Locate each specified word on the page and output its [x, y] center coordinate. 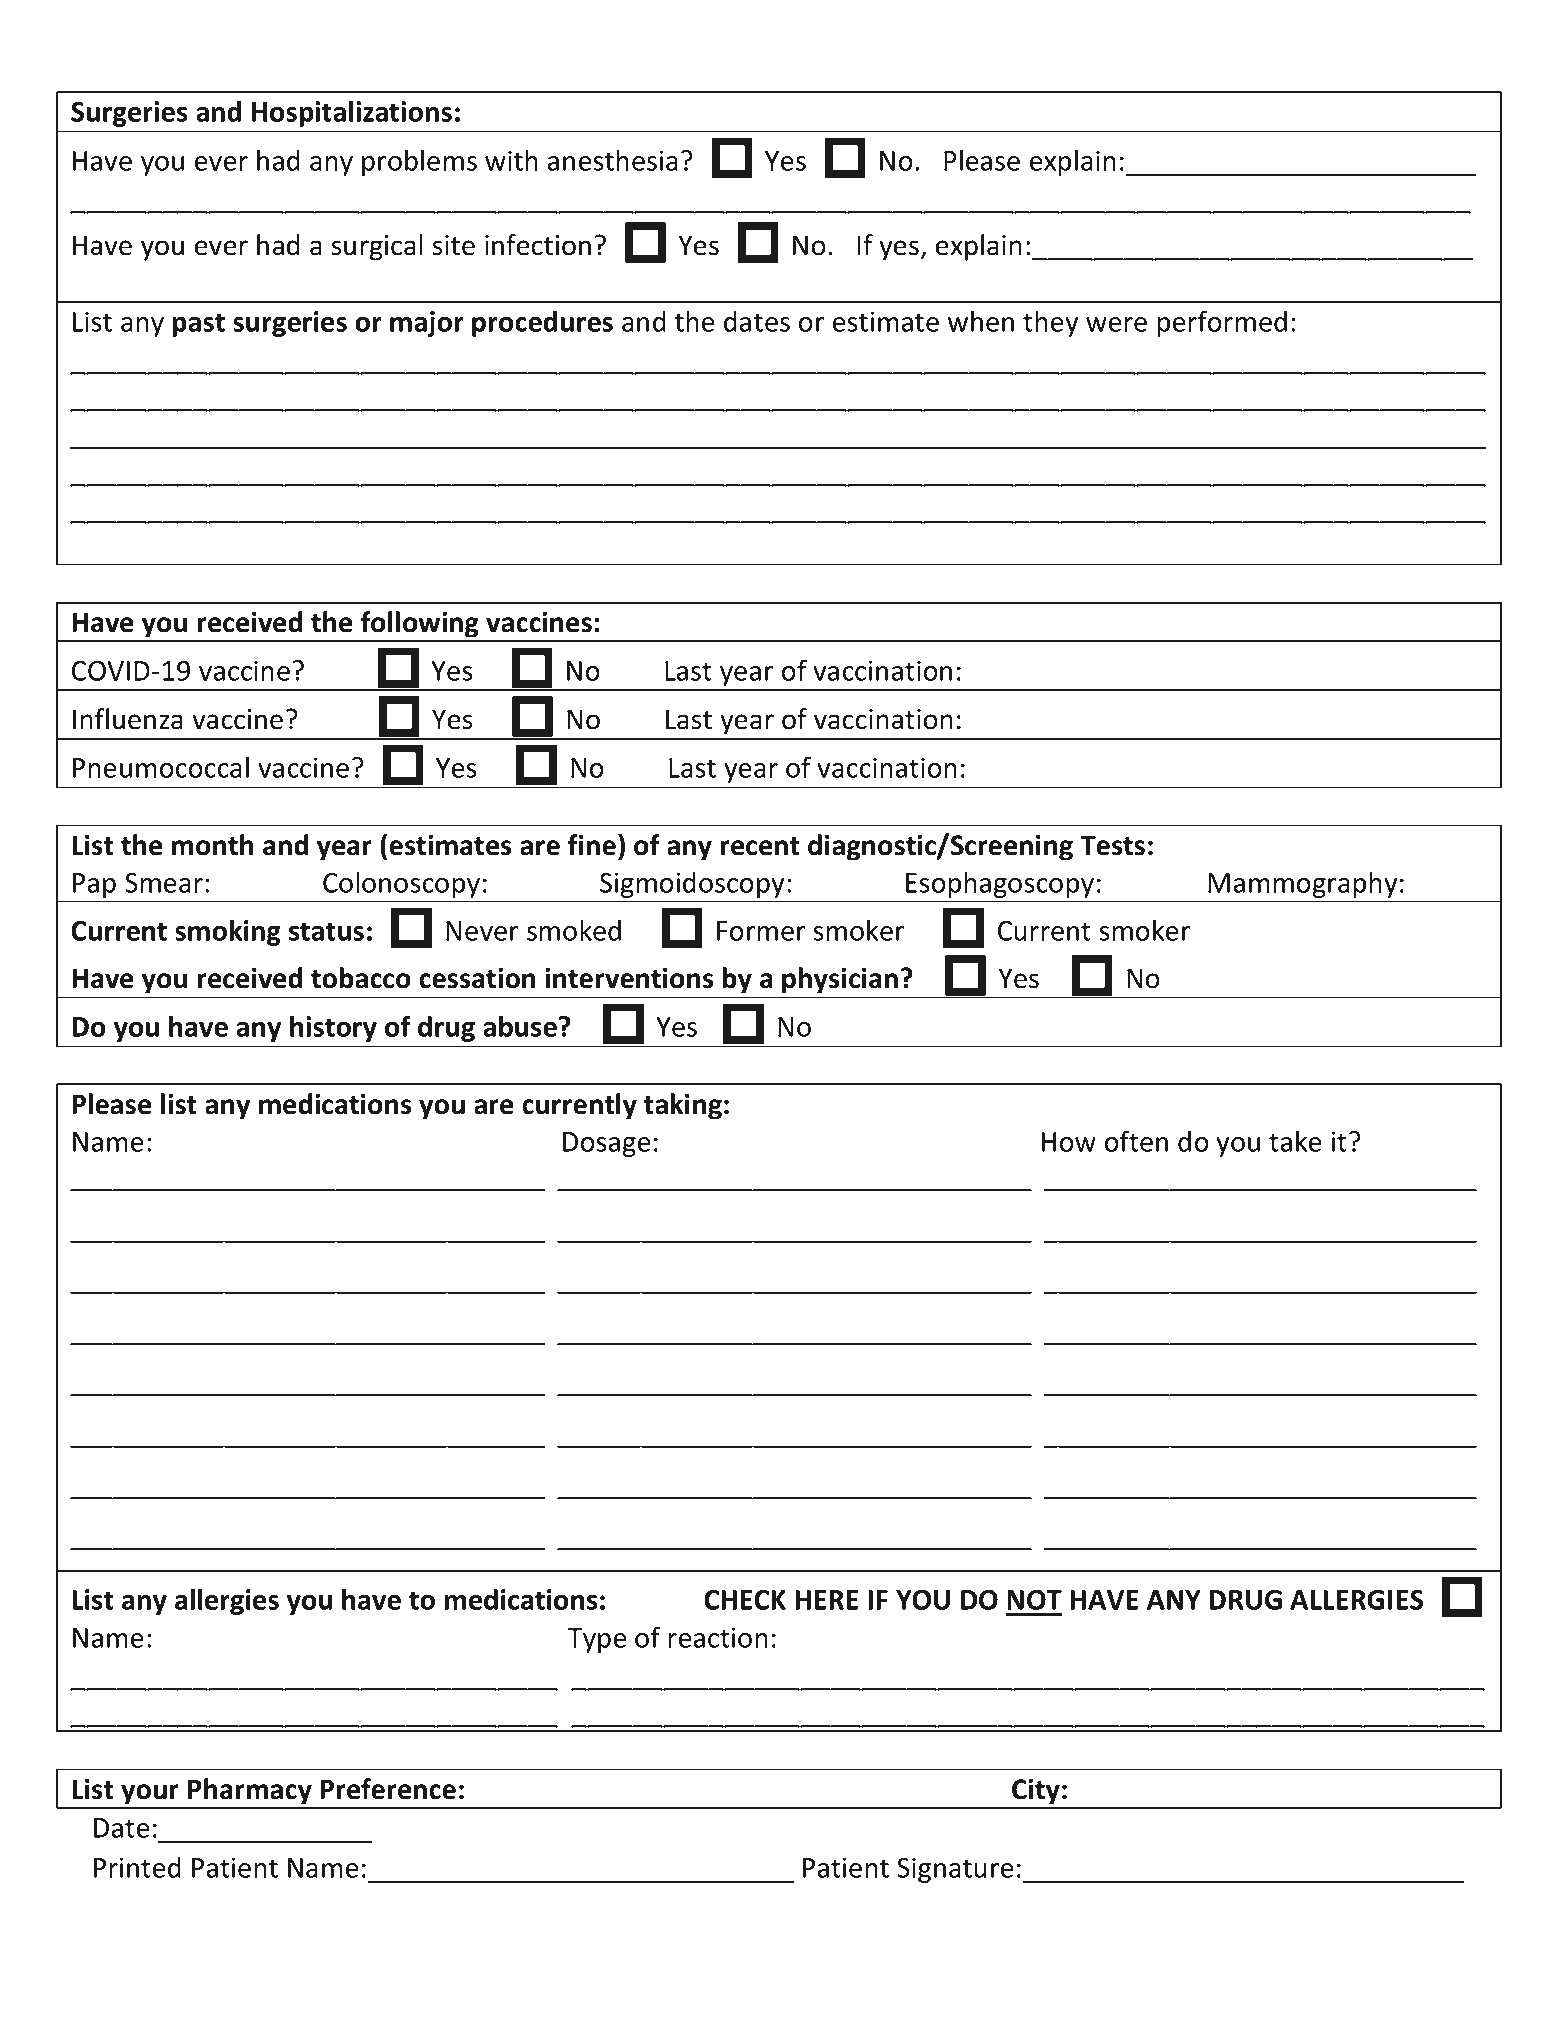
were [1116, 324]
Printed [137, 1867]
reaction [718, 1637]
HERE [826, 1600]
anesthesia [613, 160]
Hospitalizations [352, 113]
